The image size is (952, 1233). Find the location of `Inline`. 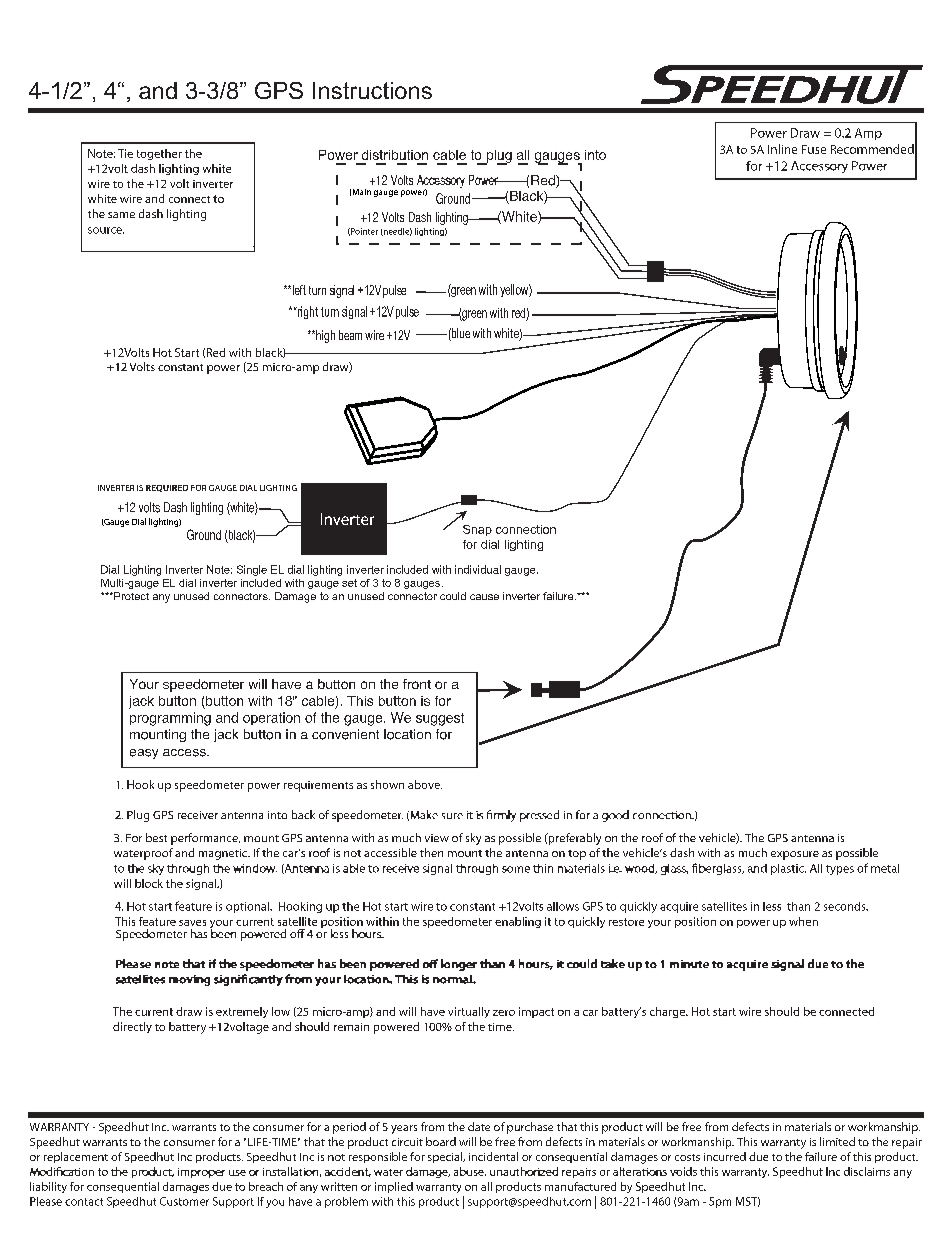

Inline is located at coordinates (782, 149).
